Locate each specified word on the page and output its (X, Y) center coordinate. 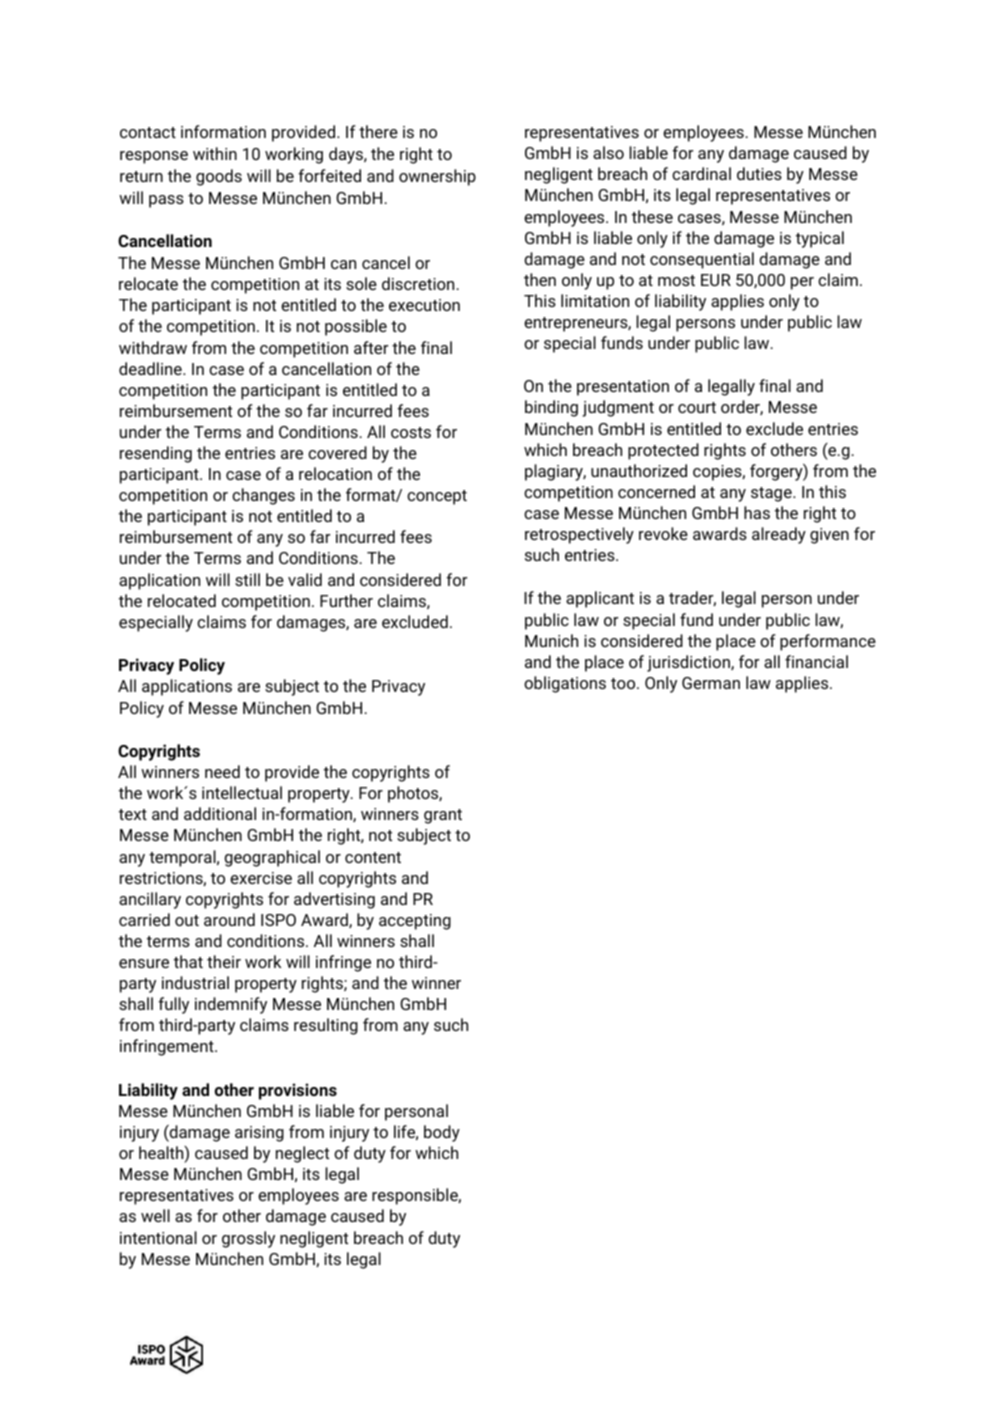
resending (156, 454)
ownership (437, 177)
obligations (565, 684)
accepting (415, 922)
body (442, 1133)
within (215, 153)
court (697, 407)
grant (443, 816)
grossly (248, 1239)
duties (759, 173)
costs (411, 432)
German (711, 683)
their (224, 961)
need (222, 771)
